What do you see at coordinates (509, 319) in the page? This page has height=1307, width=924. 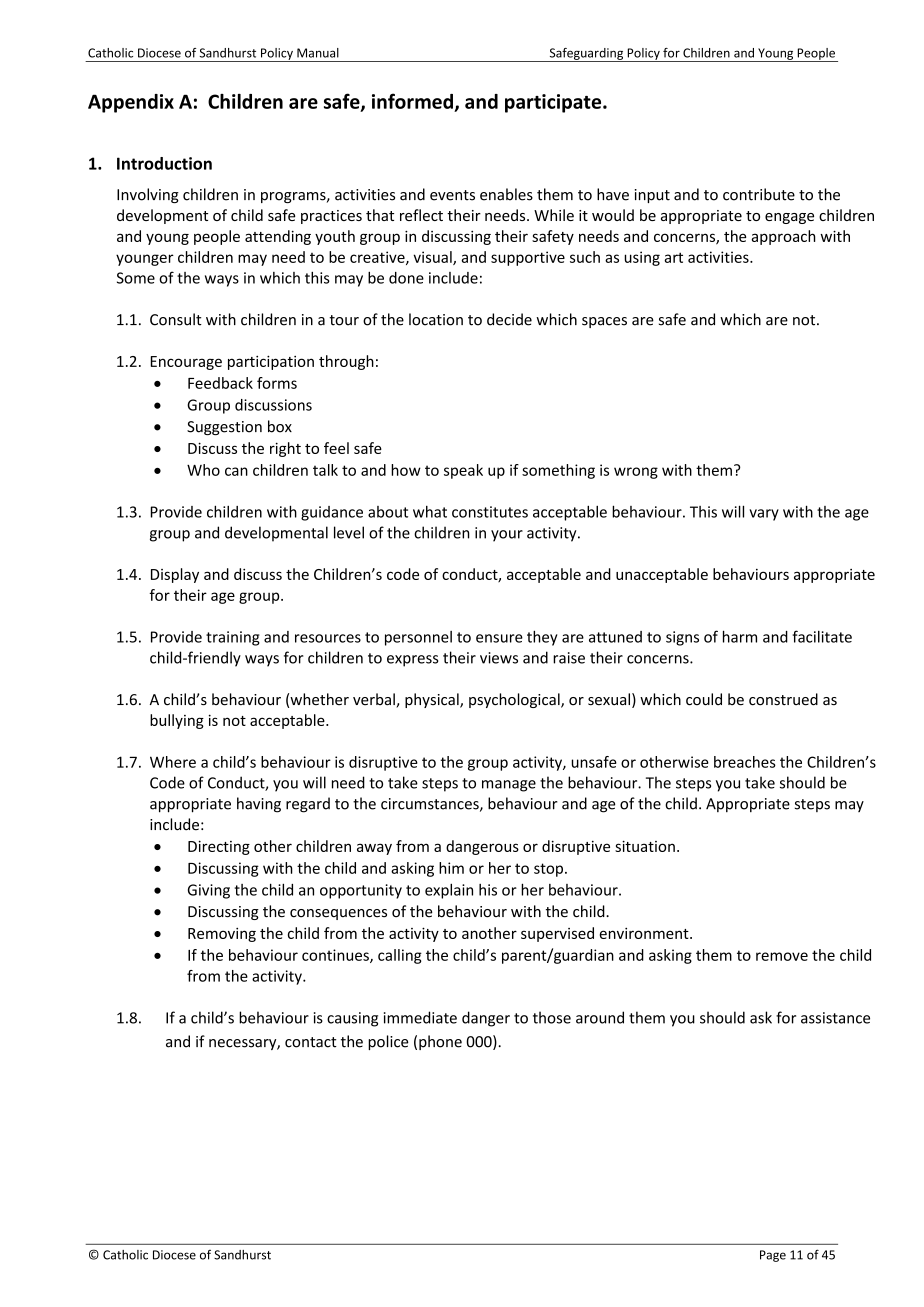 I see `decide` at bounding box center [509, 319].
